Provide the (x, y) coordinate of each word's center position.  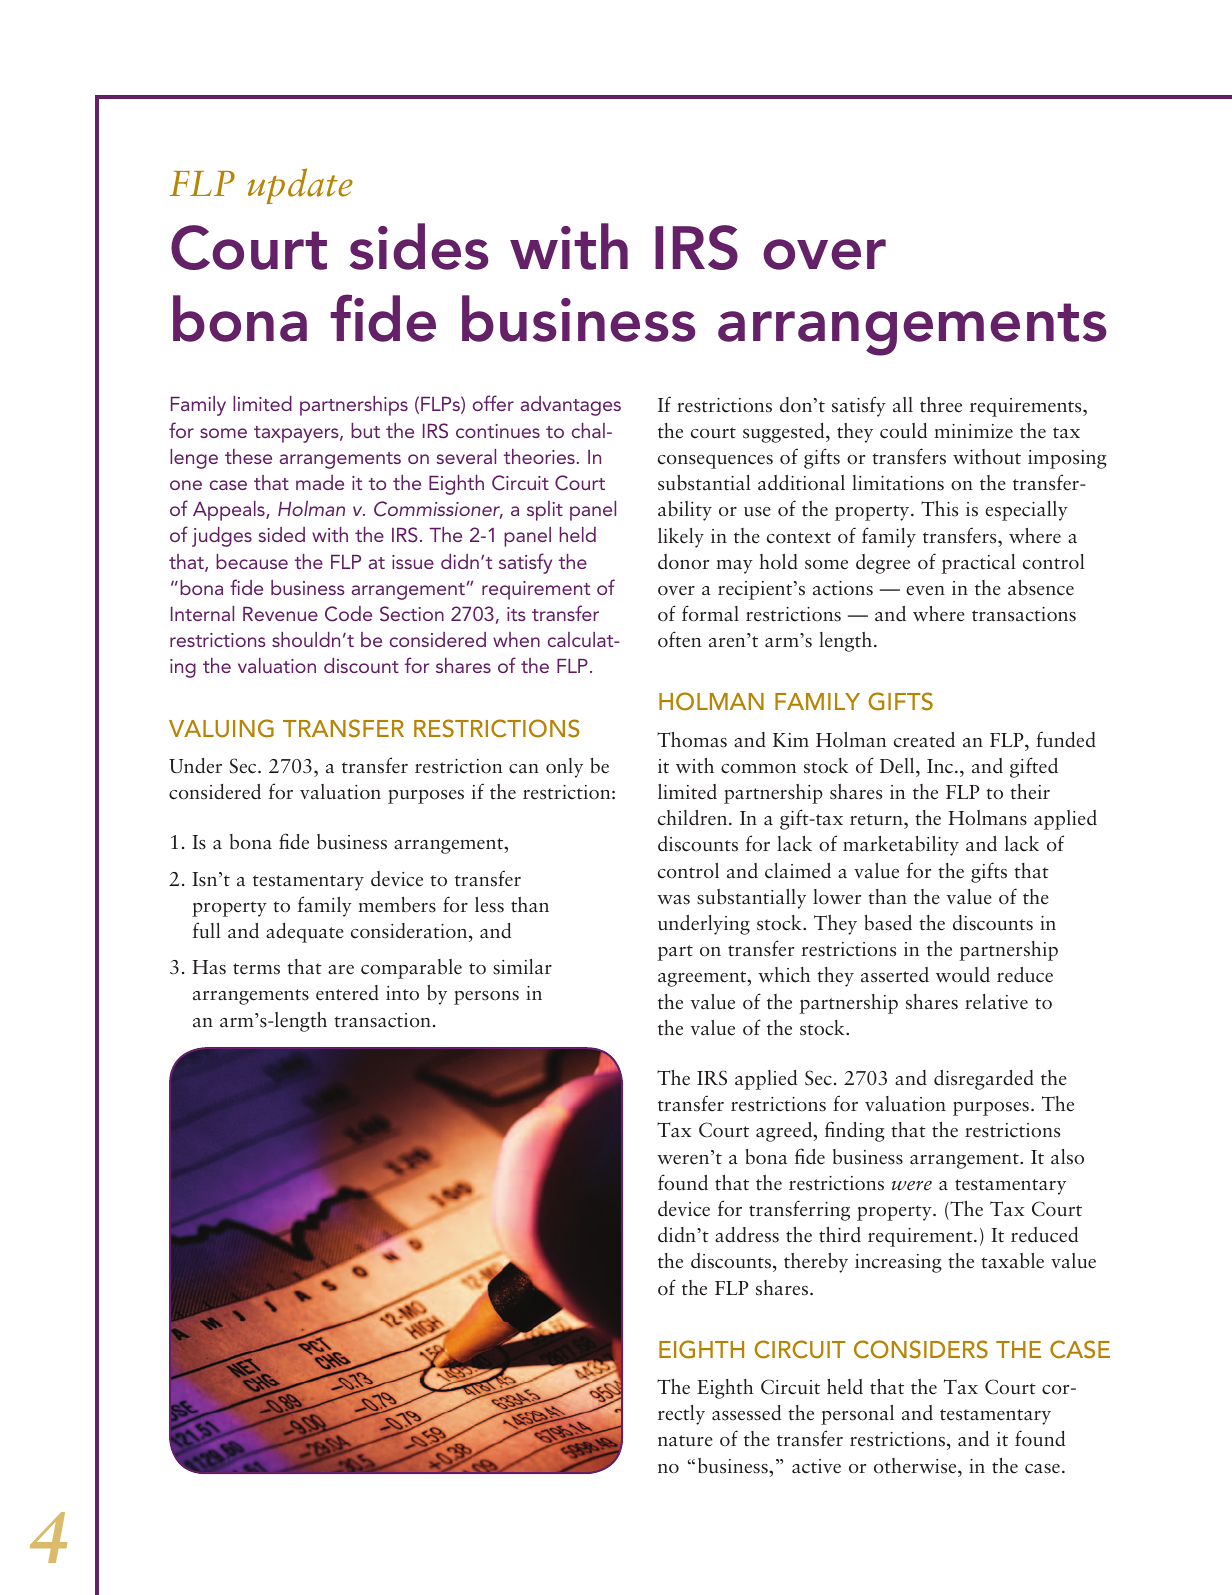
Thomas (692, 740)
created (924, 740)
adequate (305, 933)
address (747, 1235)
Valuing (221, 728)
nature (685, 1441)
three (941, 405)
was (673, 900)
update (300, 186)
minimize (973, 431)
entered (347, 993)
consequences (715, 462)
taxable (1012, 1261)
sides (419, 246)
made (320, 482)
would (963, 975)
